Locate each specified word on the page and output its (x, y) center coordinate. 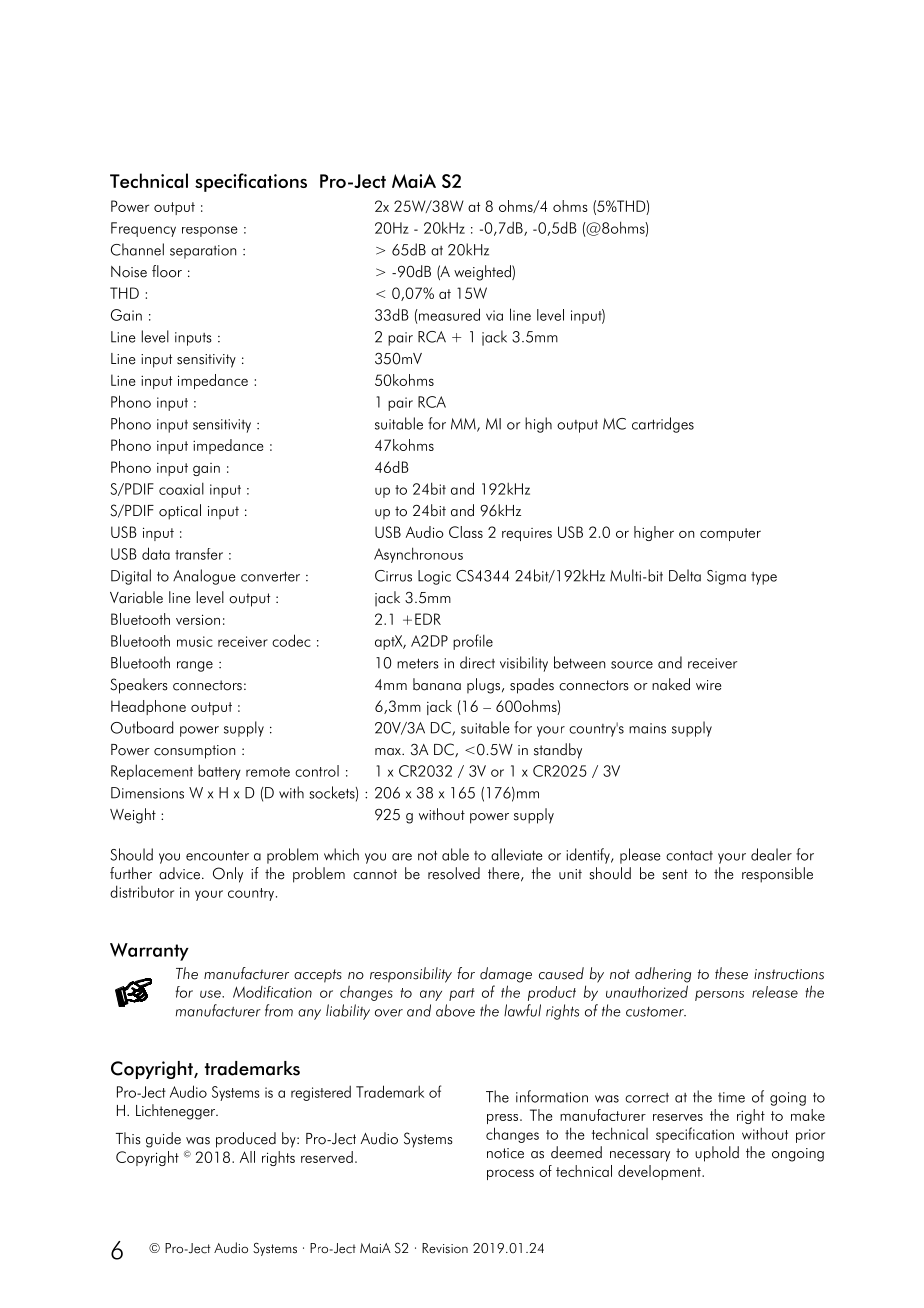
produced (246, 1140)
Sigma (726, 577)
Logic (434, 577)
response (210, 231)
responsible (777, 875)
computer (730, 534)
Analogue (204, 577)
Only (228, 875)
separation (203, 252)
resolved (454, 873)
